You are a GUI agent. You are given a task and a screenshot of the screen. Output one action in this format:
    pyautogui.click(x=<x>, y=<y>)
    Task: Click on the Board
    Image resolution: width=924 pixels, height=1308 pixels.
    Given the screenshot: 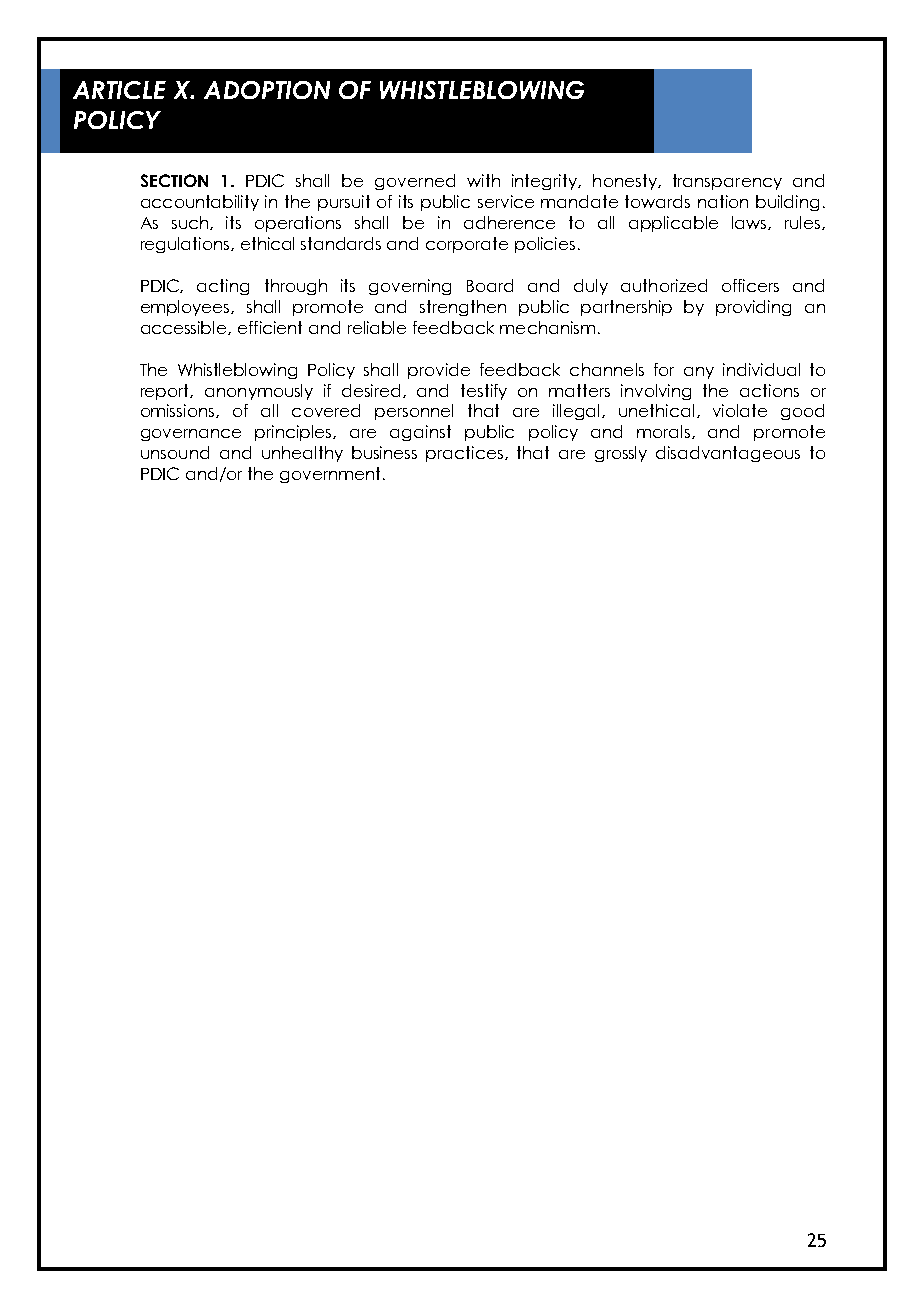 What is the action you would take?
    pyautogui.click(x=490, y=285)
